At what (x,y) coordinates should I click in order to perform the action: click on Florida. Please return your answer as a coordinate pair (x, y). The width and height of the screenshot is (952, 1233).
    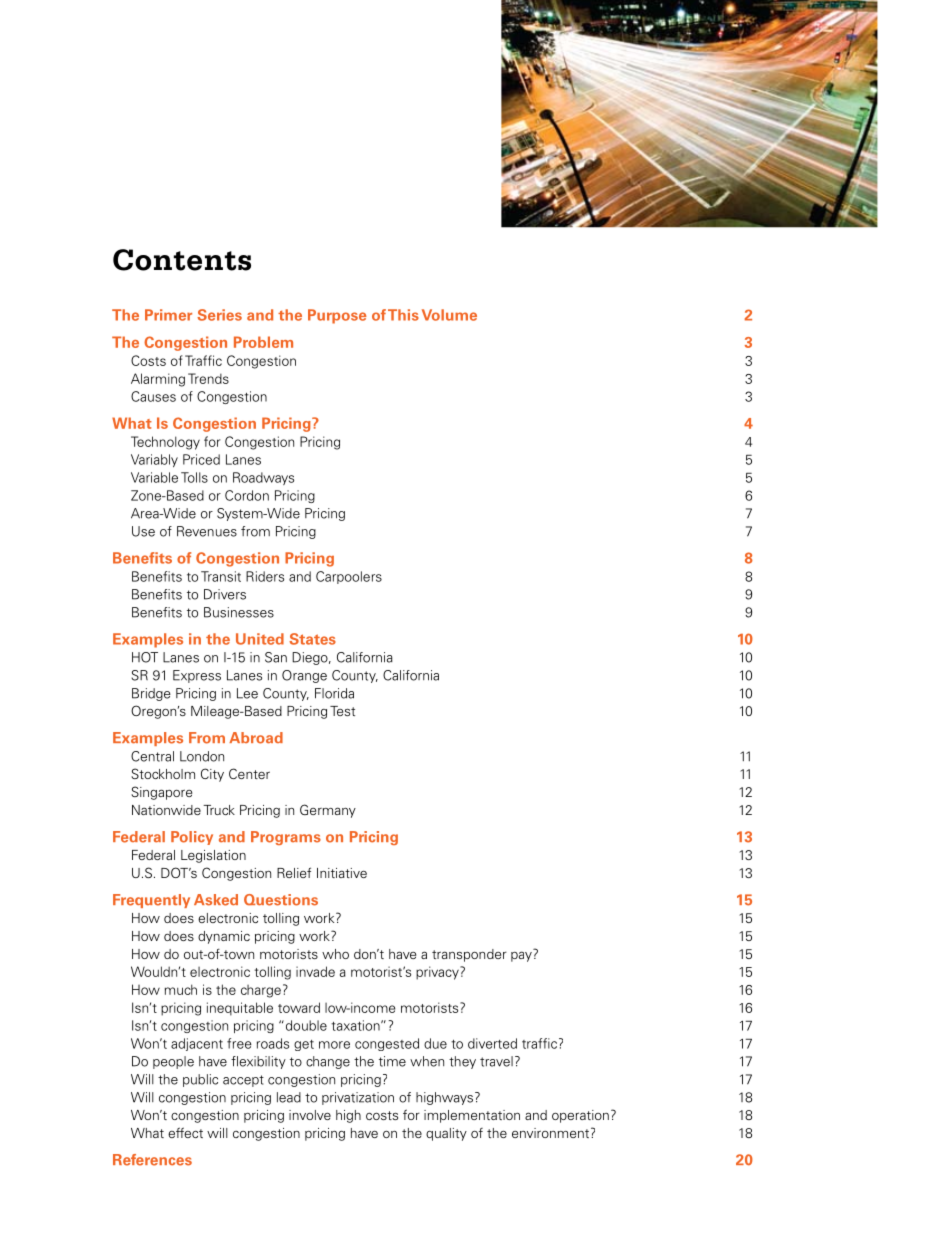
    Looking at the image, I should click on (334, 693).
